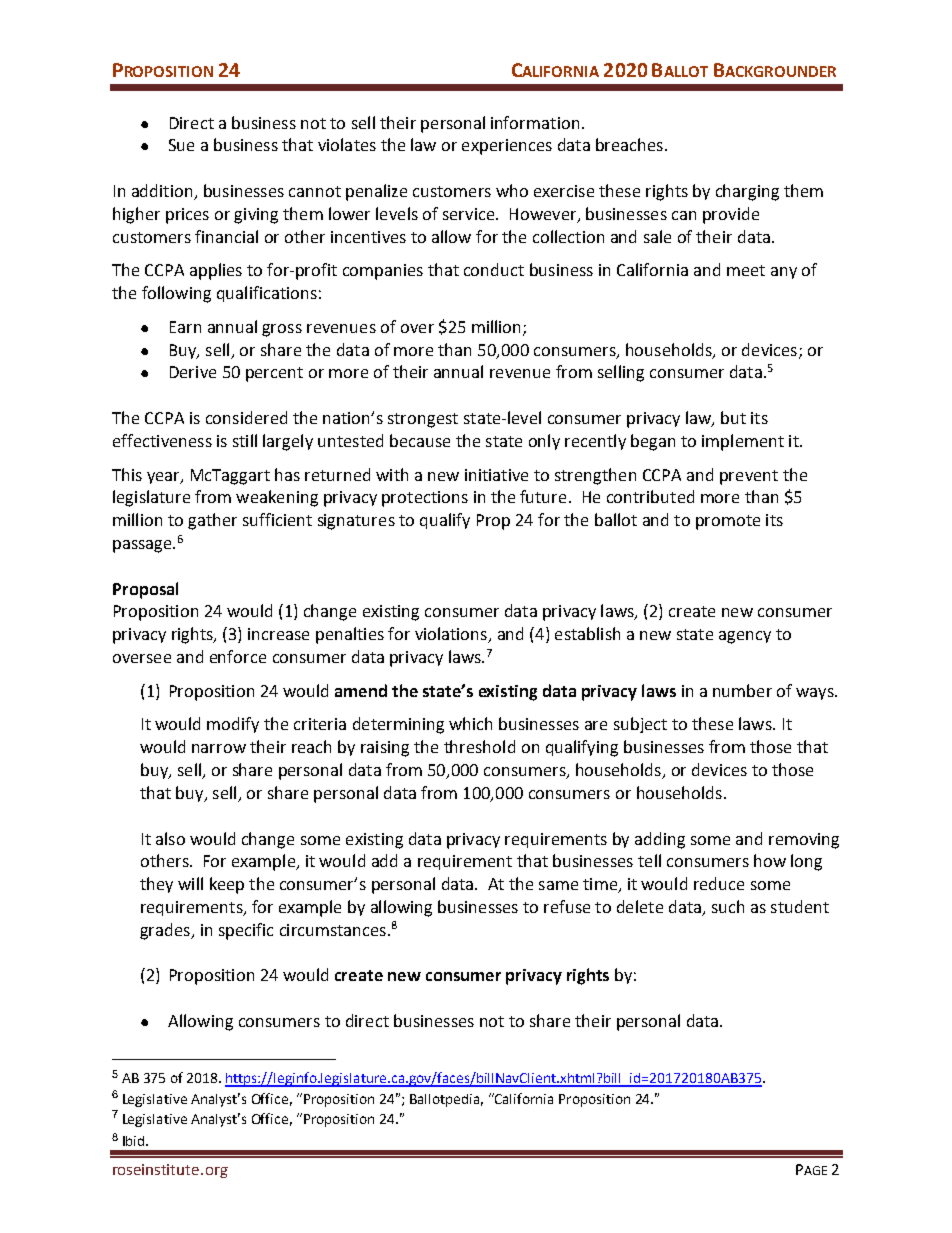 Image resolution: width=952 pixels, height=1233 pixels. I want to click on violations, so click(452, 635).
